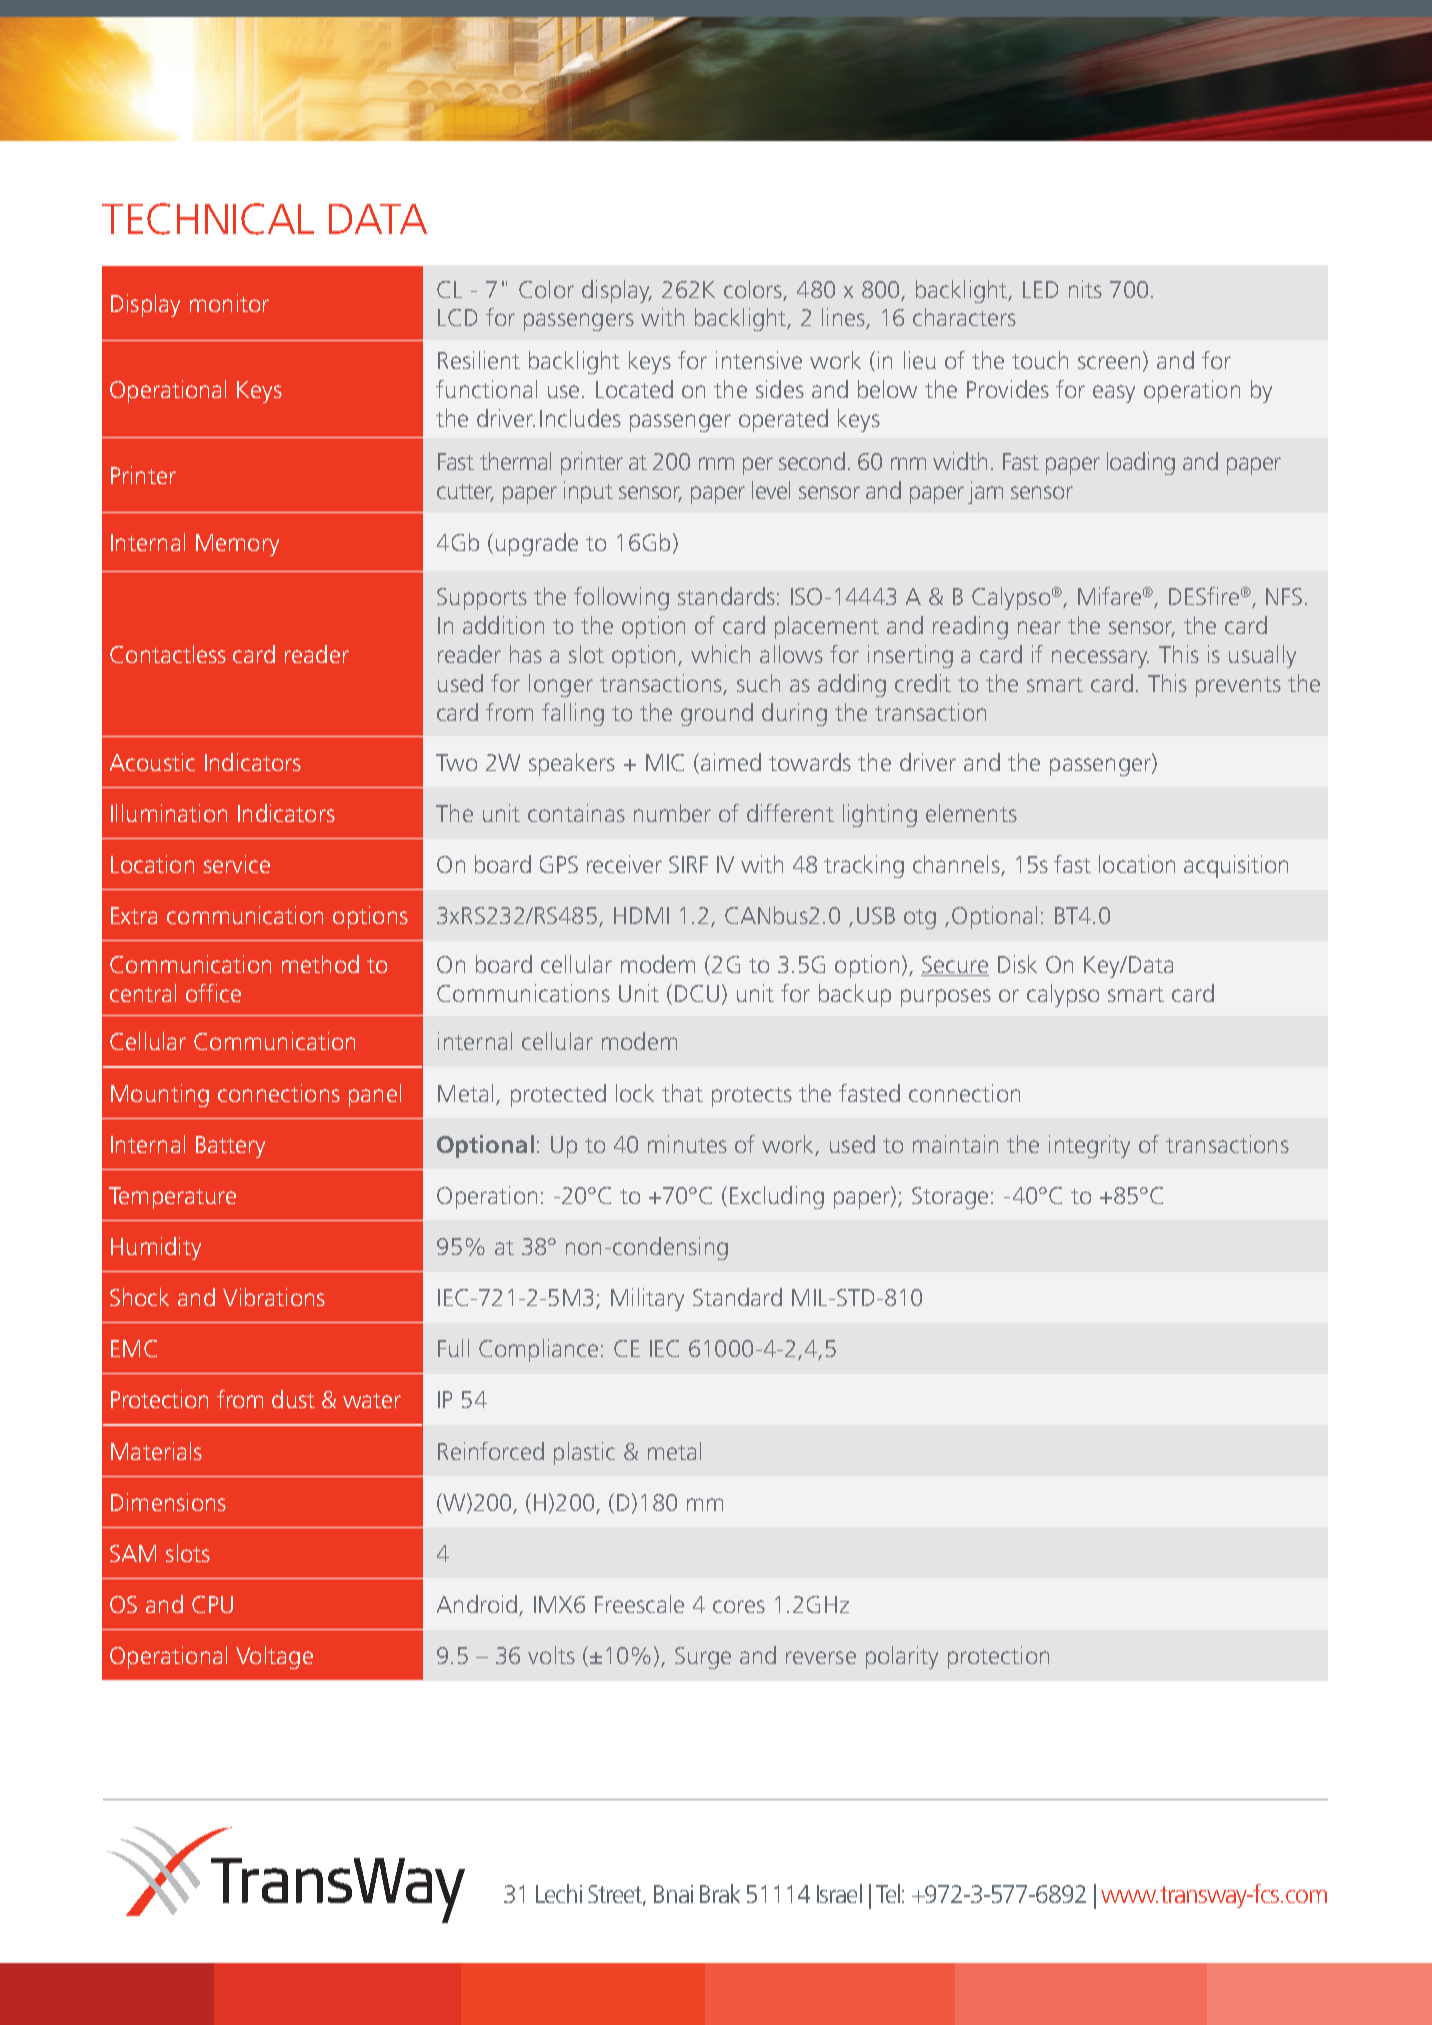 This screenshot has width=1432, height=2025. Describe the element at coordinates (720, 1893) in the screenshot. I see `Brak` at that location.
